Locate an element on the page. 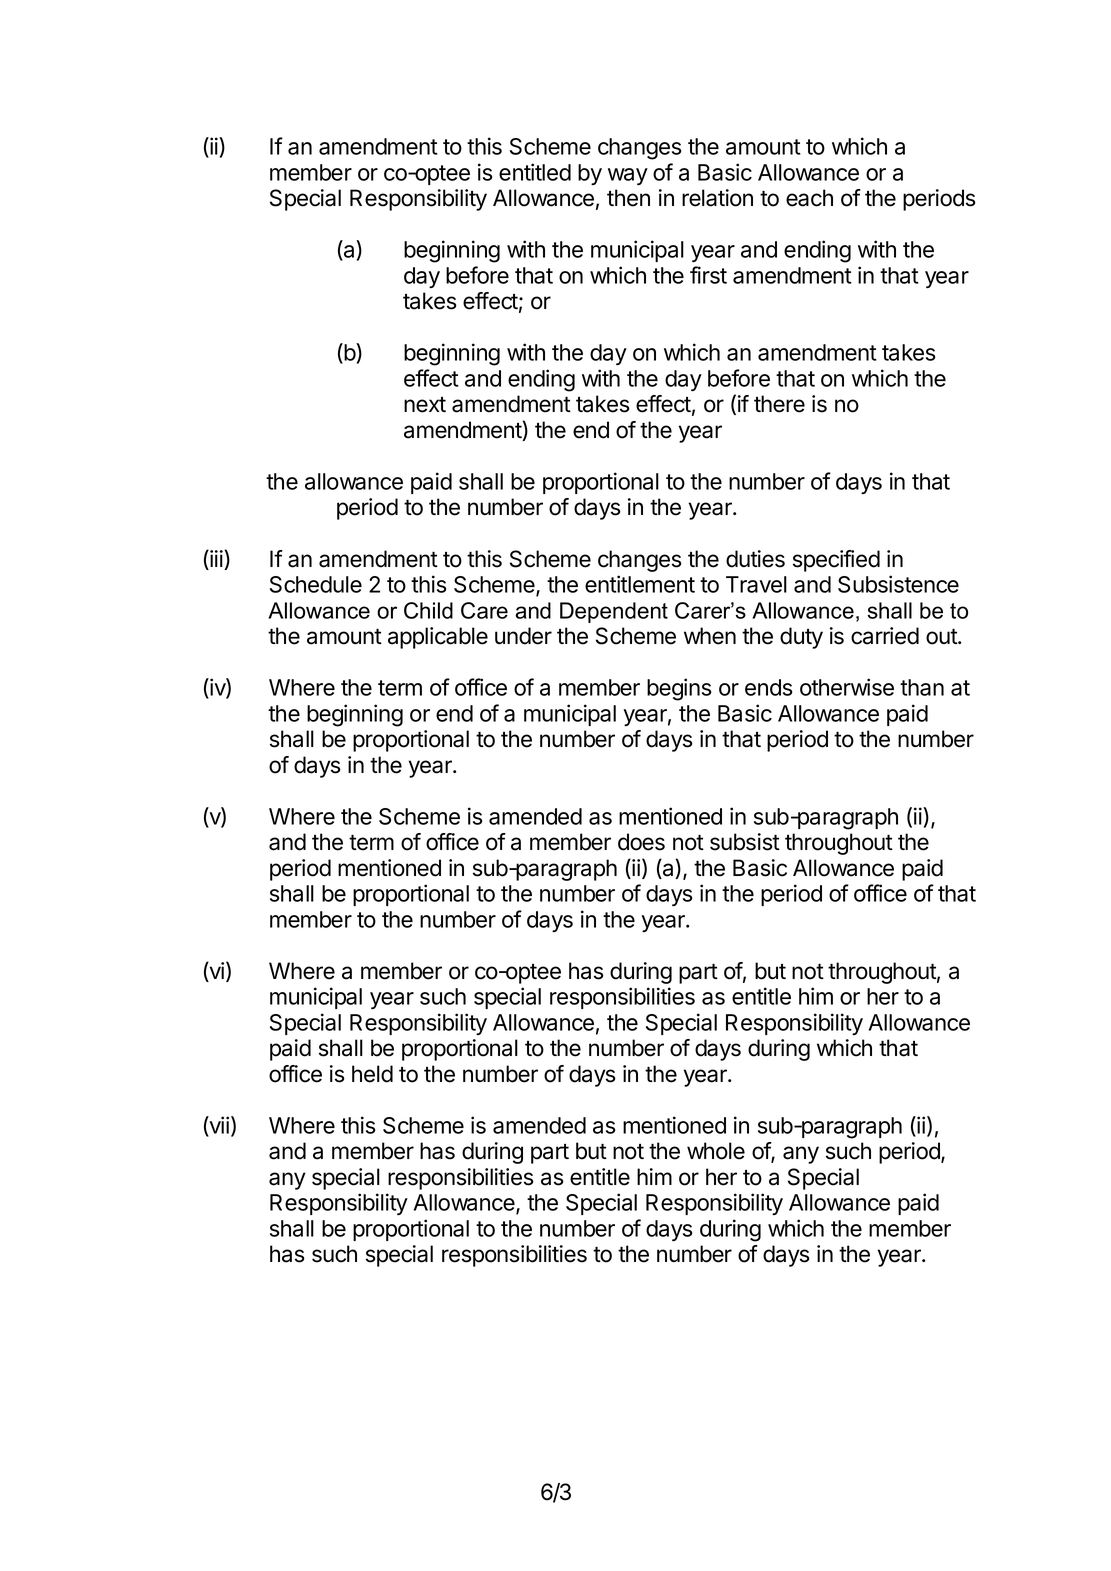  next is located at coordinates (425, 405).
